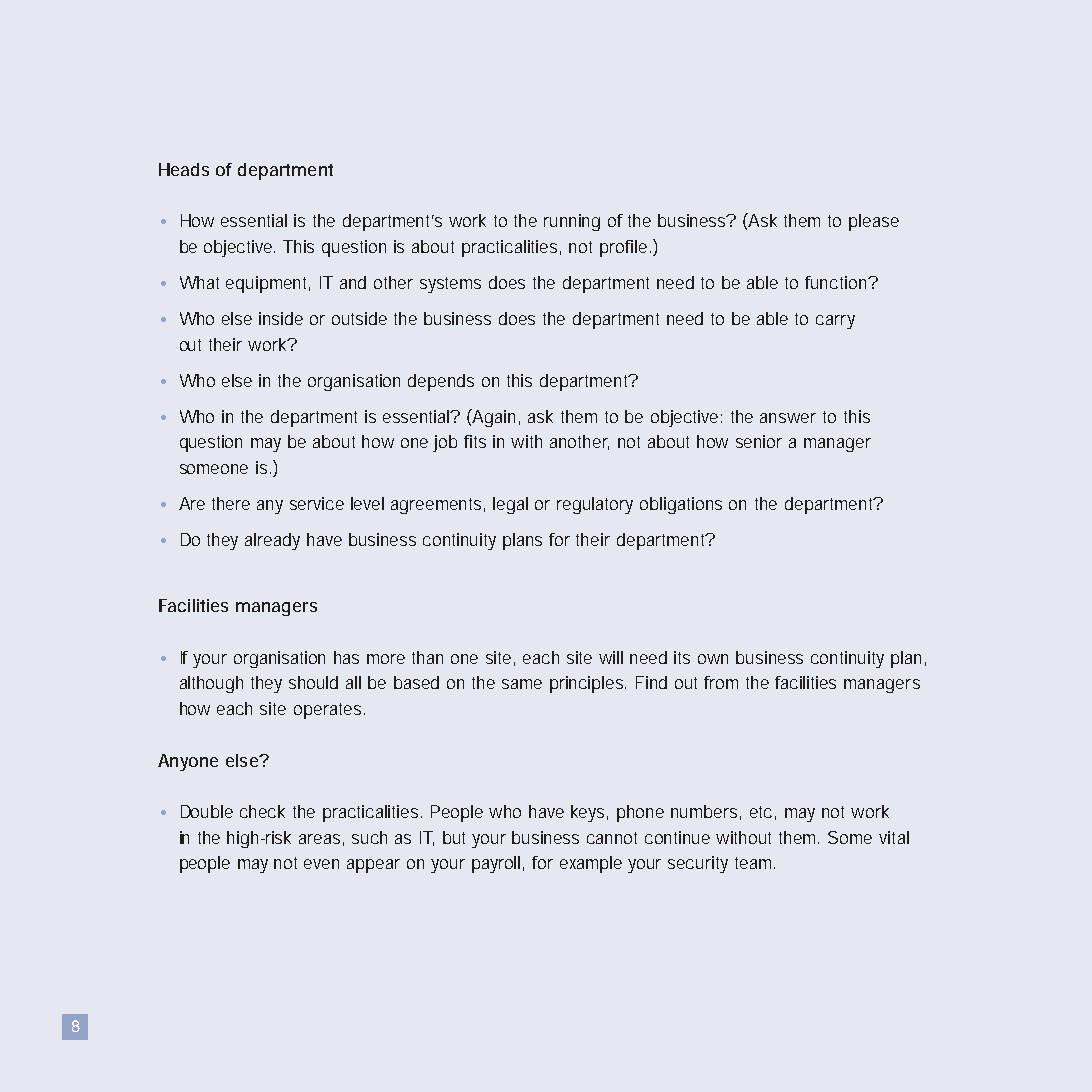  What do you see at coordinates (321, 864) in the screenshot?
I see `even` at bounding box center [321, 864].
